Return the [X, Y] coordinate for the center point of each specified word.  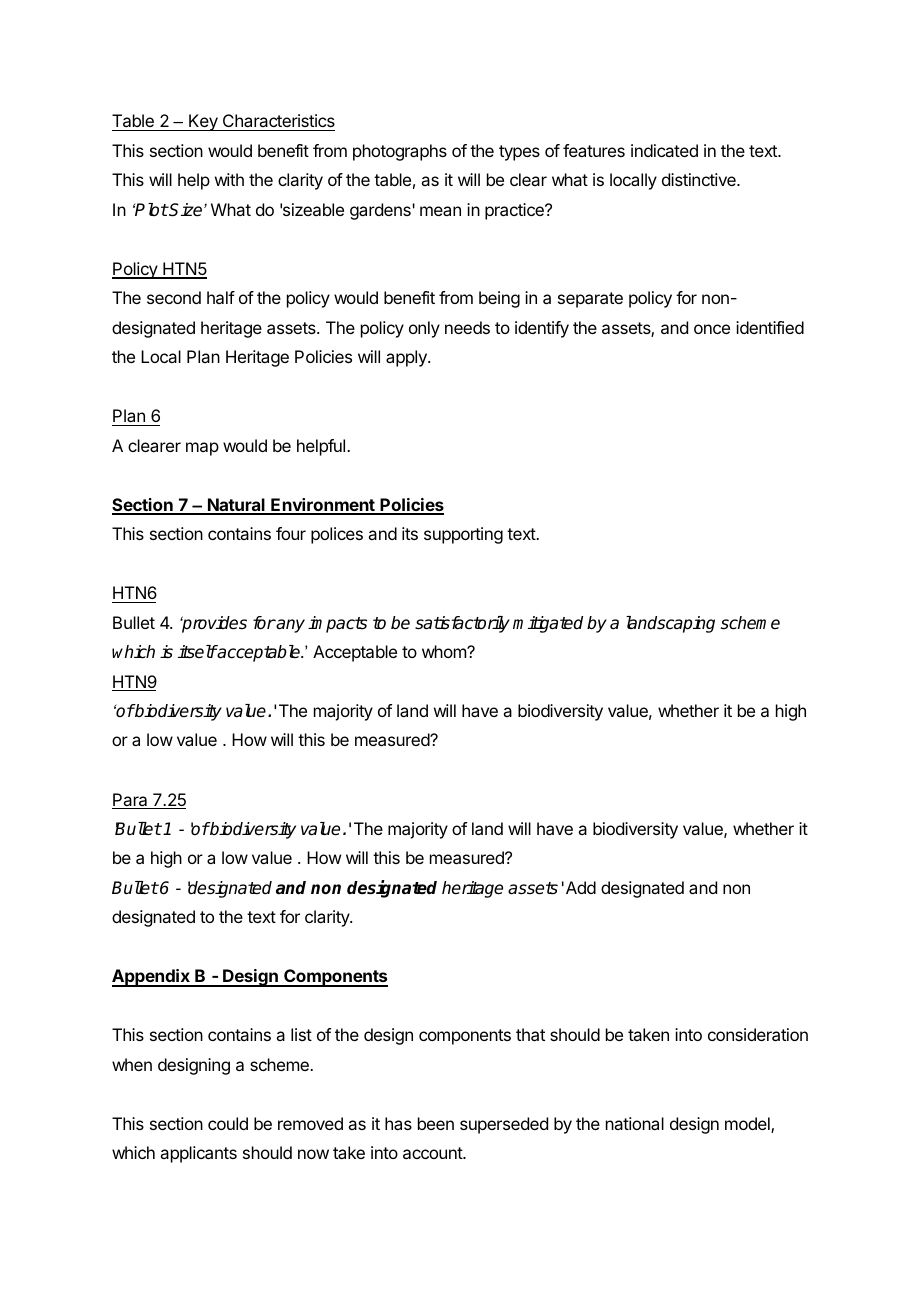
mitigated [548, 624]
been [436, 1123]
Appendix [152, 978]
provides [213, 624]
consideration [758, 1034]
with [229, 179]
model [748, 1125]
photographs [400, 152]
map [202, 449]
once [712, 329]
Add [581, 887]
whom [445, 651]
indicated [664, 150]
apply [407, 358]
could [228, 1123]
